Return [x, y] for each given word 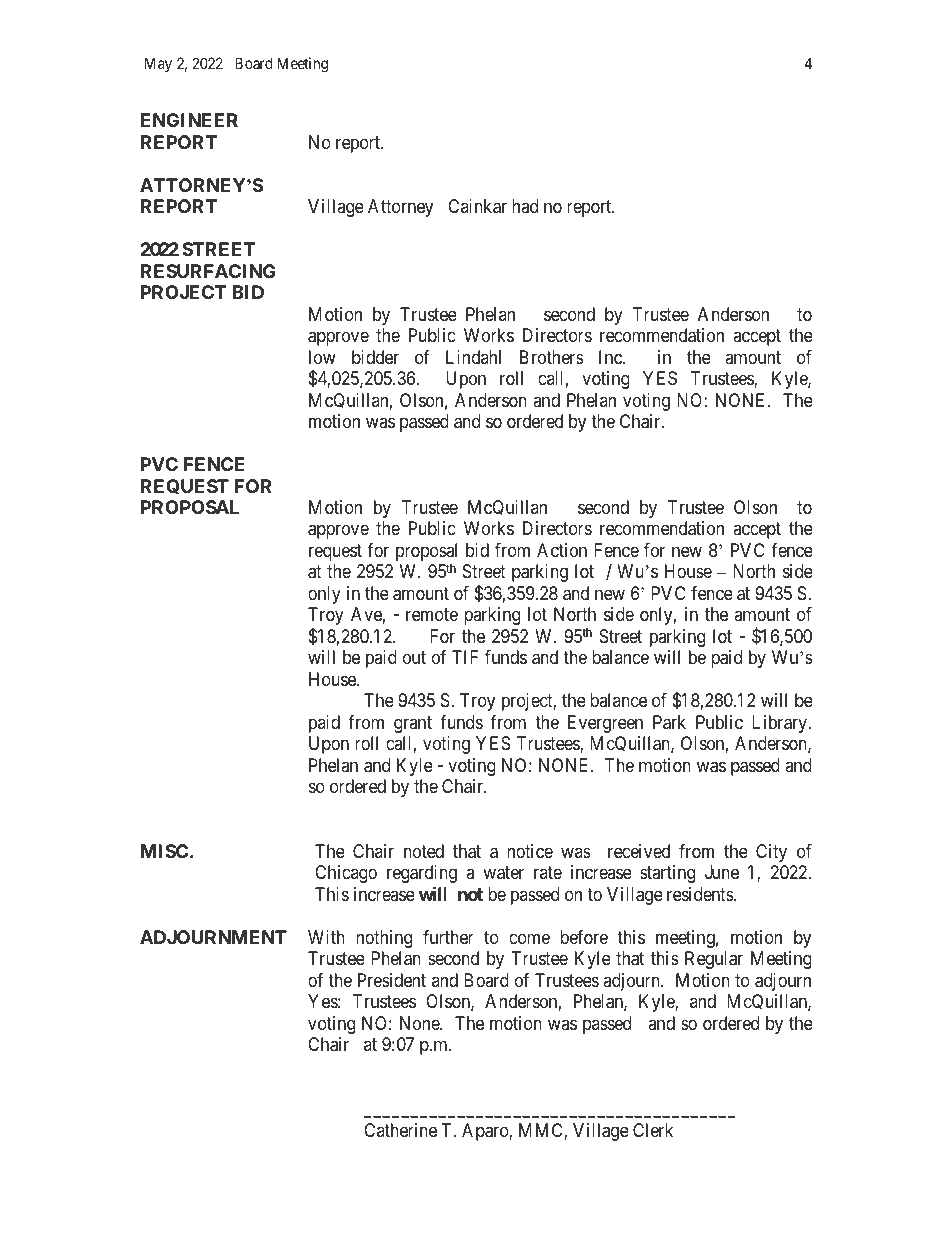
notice [530, 851]
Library [780, 724]
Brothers [552, 357]
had [525, 206]
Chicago [346, 874]
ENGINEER [189, 120]
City [771, 853]
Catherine [400, 1130]
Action [562, 550]
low [322, 357]
